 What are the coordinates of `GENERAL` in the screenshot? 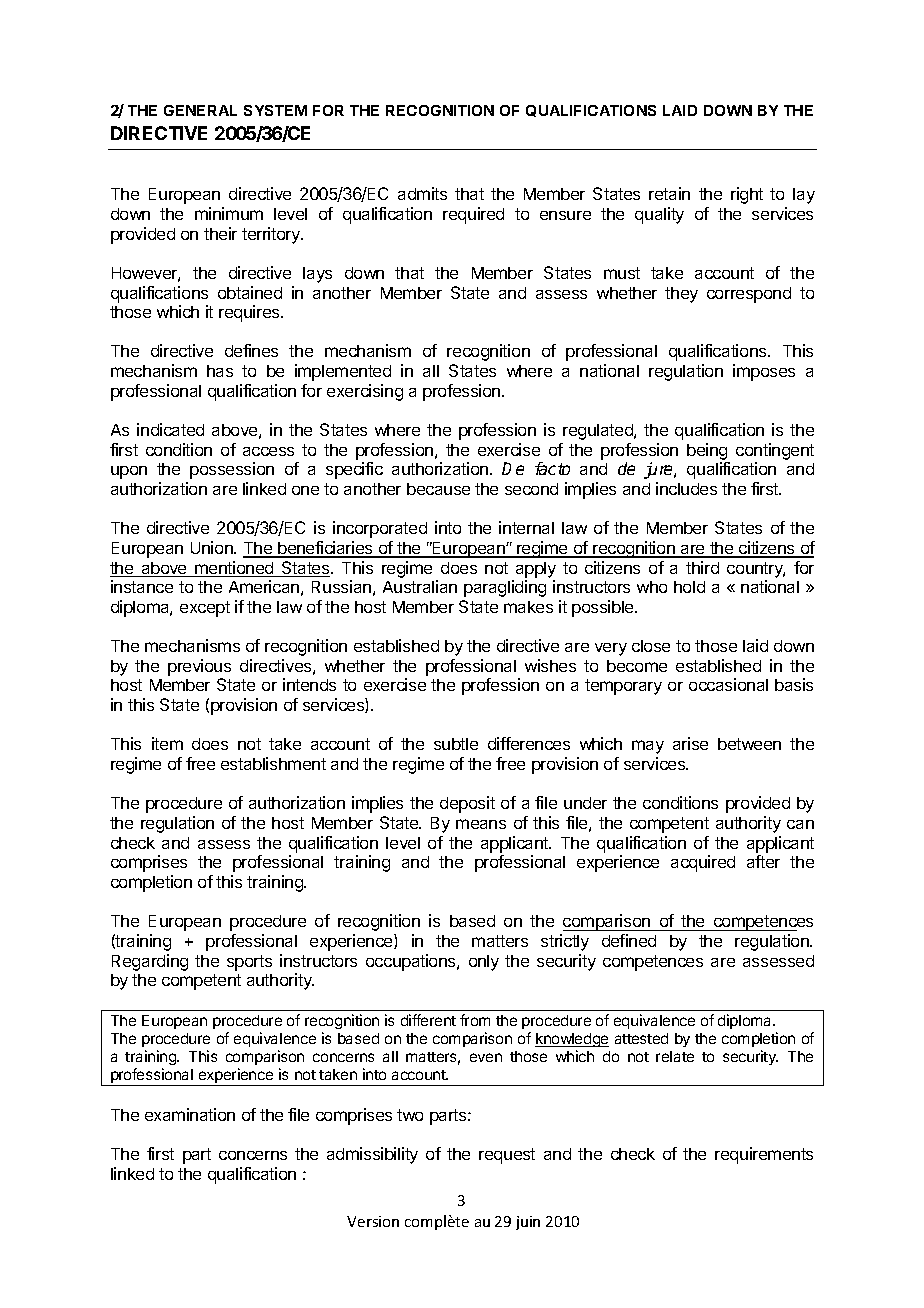 It's located at (200, 110).
